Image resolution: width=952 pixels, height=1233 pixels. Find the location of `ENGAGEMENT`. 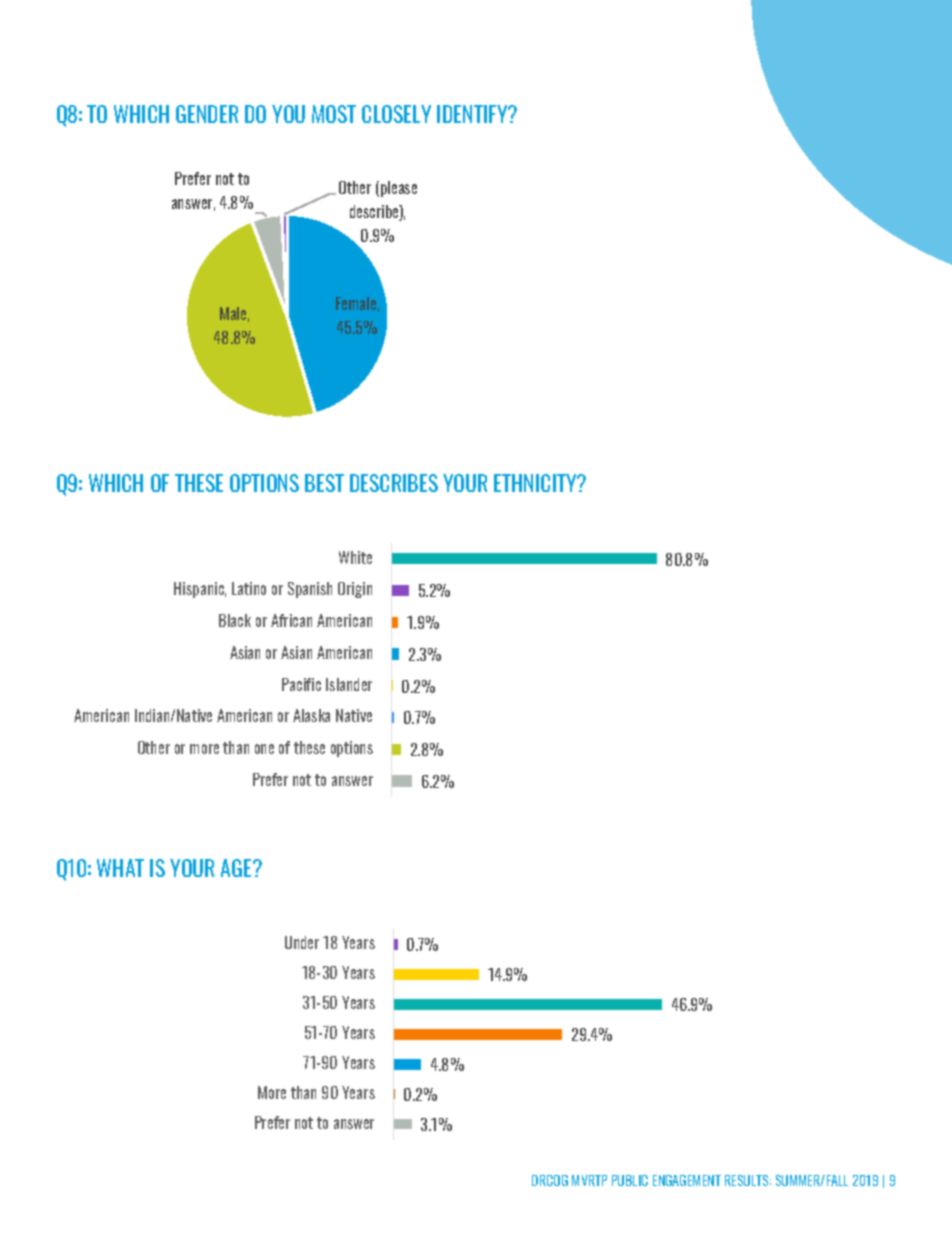

ENGAGEMENT is located at coordinates (687, 1180).
